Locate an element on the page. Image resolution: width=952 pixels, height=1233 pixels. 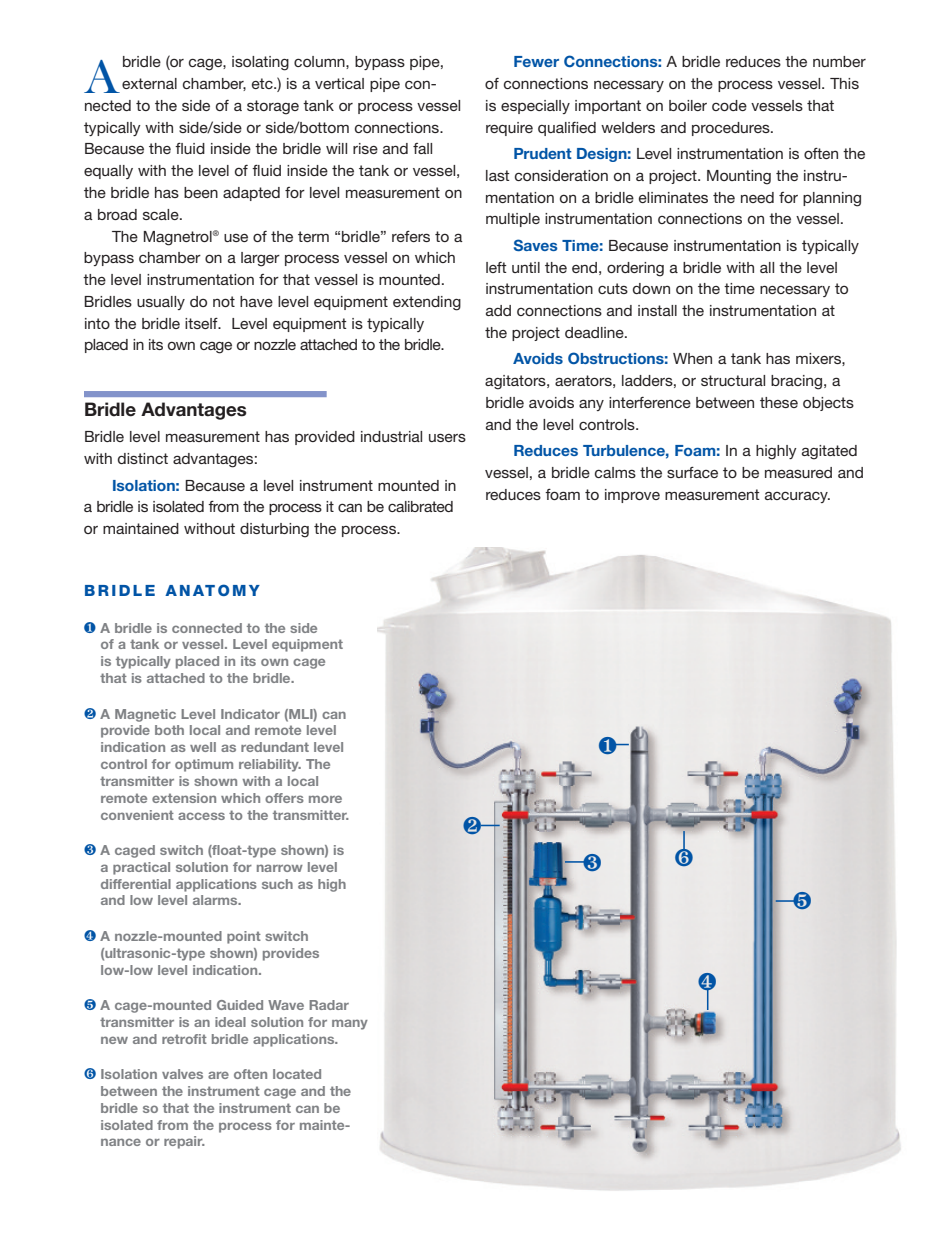
structural is located at coordinates (733, 380).
